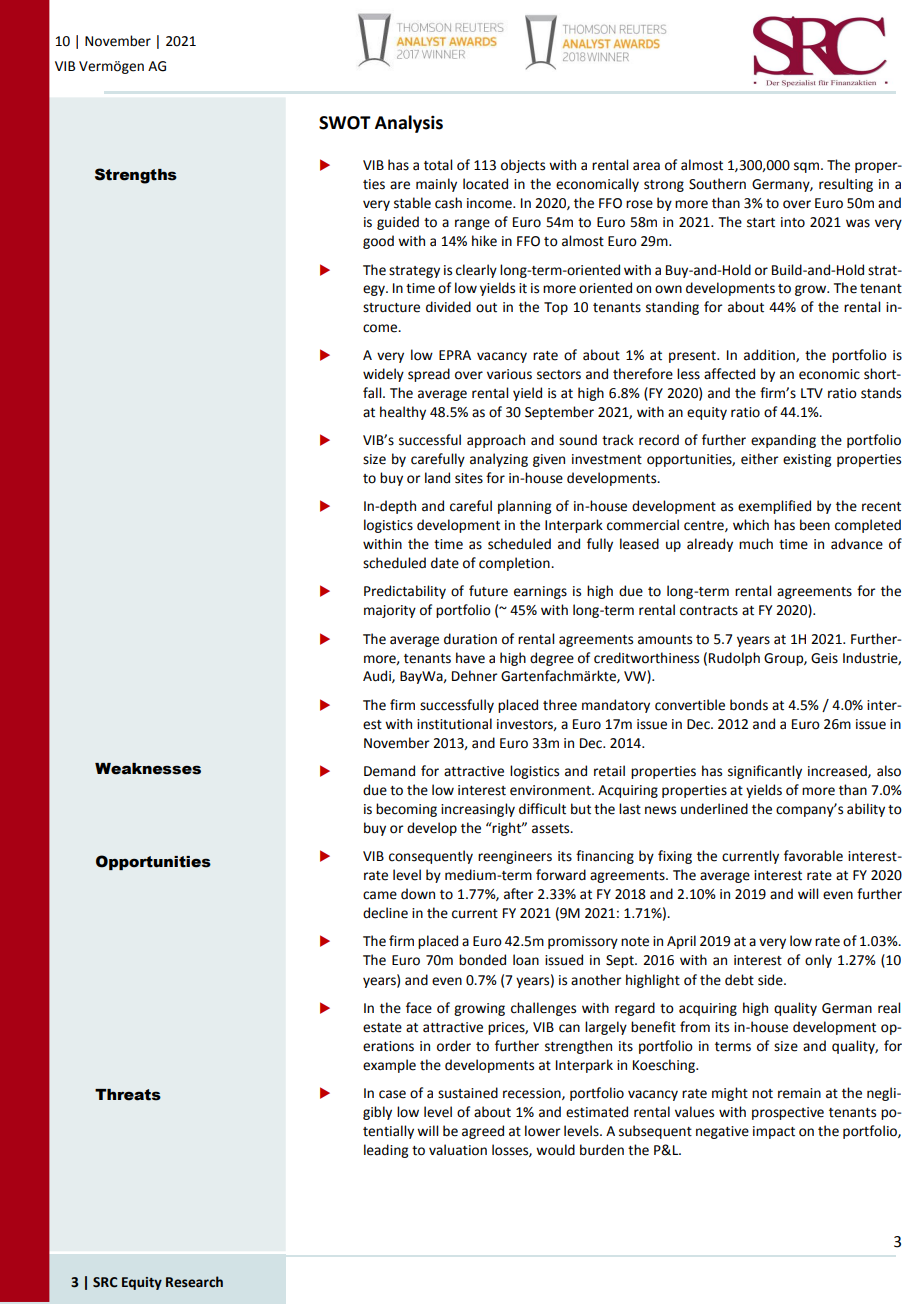 This document has width=924, height=1308. Describe the element at coordinates (136, 176) in the document. I see `Strengths` at that location.
